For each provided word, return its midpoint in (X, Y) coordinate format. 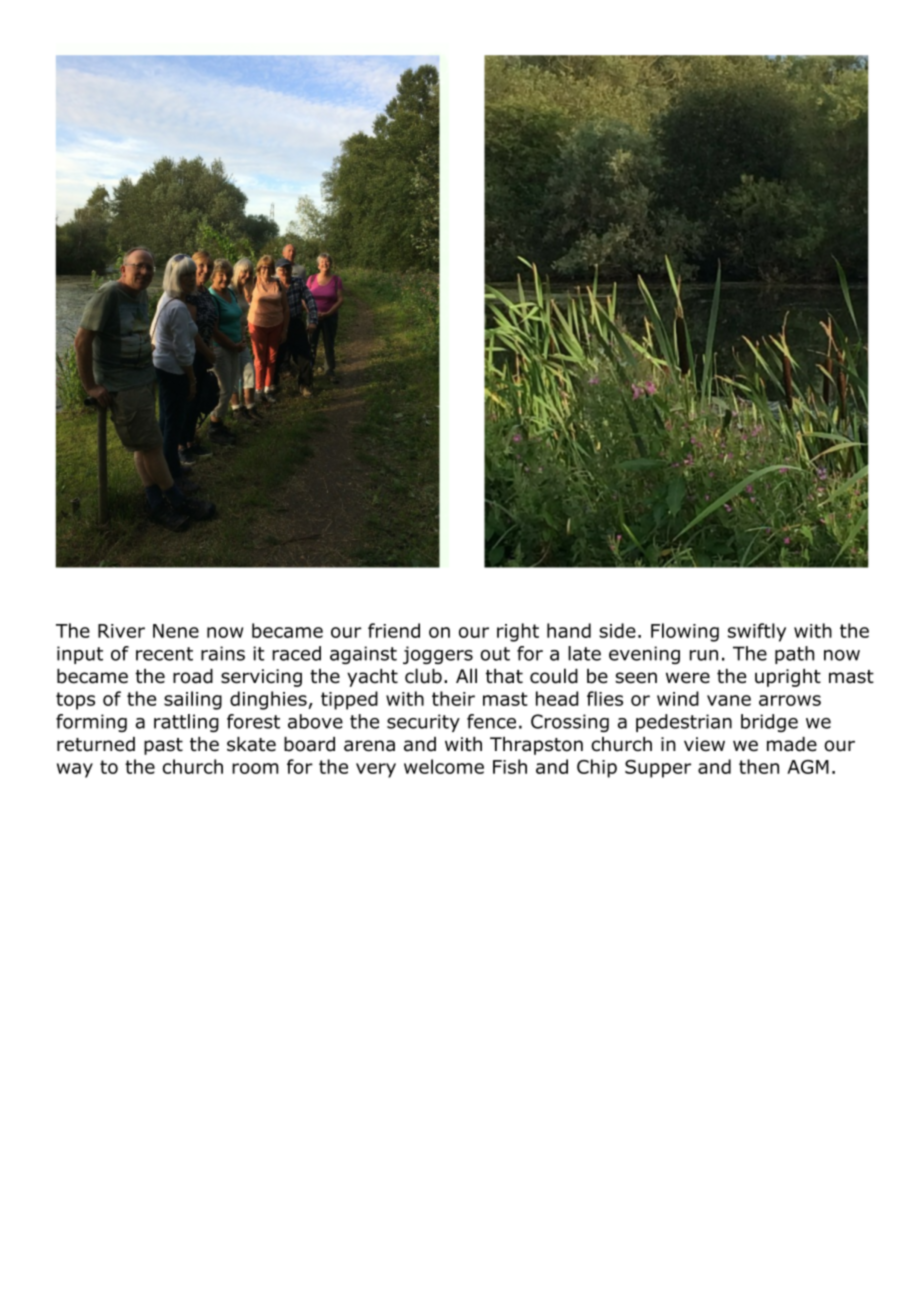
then (759, 766)
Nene (176, 631)
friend (394, 630)
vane (729, 700)
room (255, 768)
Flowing (685, 632)
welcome (444, 766)
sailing (193, 700)
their (453, 698)
